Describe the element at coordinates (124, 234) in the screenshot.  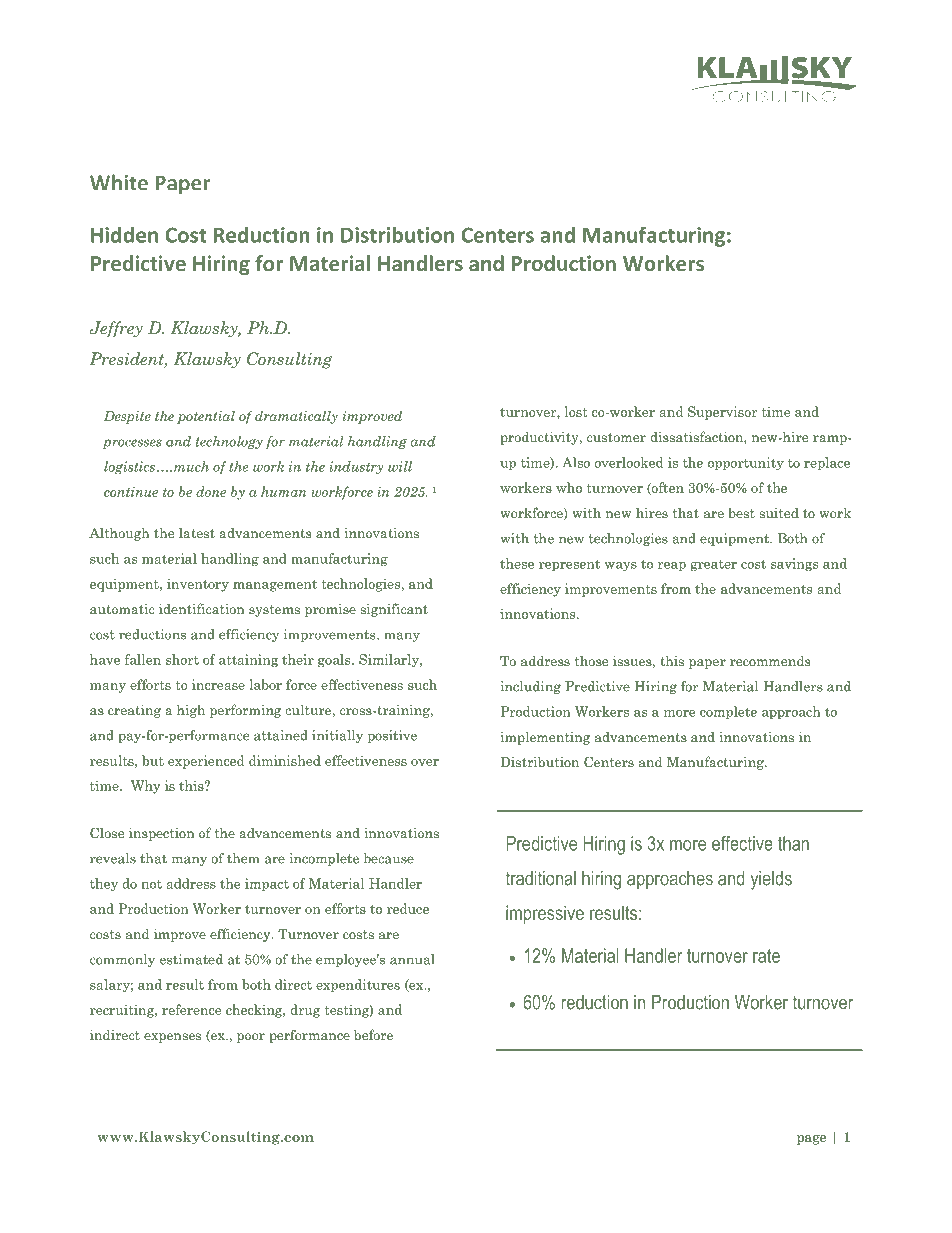
I see `Hidden` at that location.
